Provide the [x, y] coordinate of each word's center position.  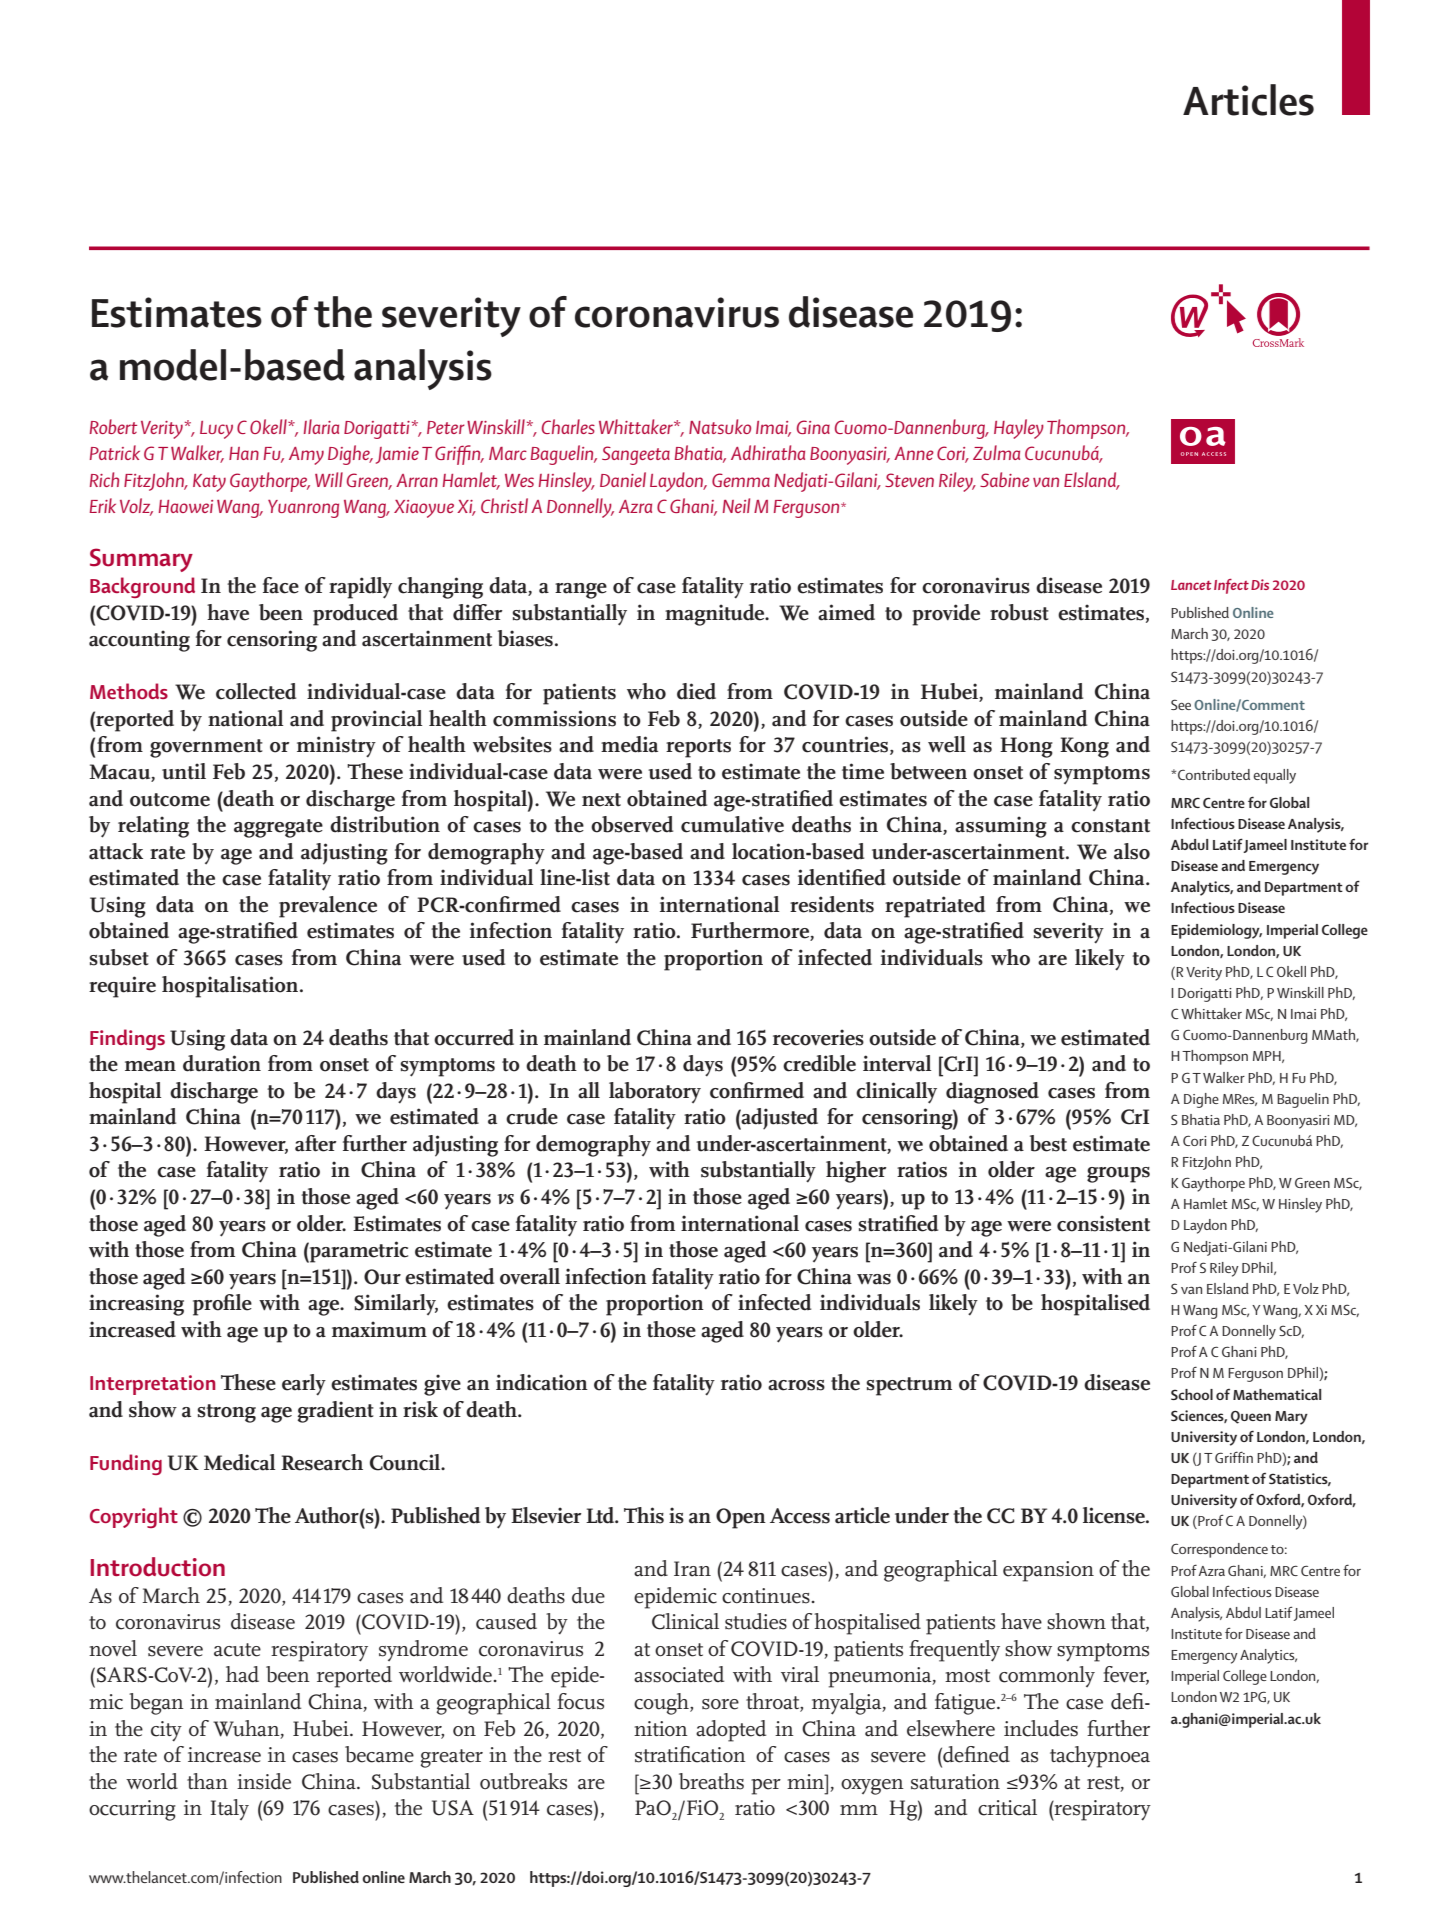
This [644, 1515]
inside [264, 1781]
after [316, 1143]
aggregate [278, 828]
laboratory [655, 1092]
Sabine [1005, 479]
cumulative [732, 824]
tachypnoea [1100, 1757]
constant [1110, 826]
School [1192, 1394]
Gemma [741, 480]
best [1048, 1143]
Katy [209, 483]
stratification [690, 1754]
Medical [239, 1462]
